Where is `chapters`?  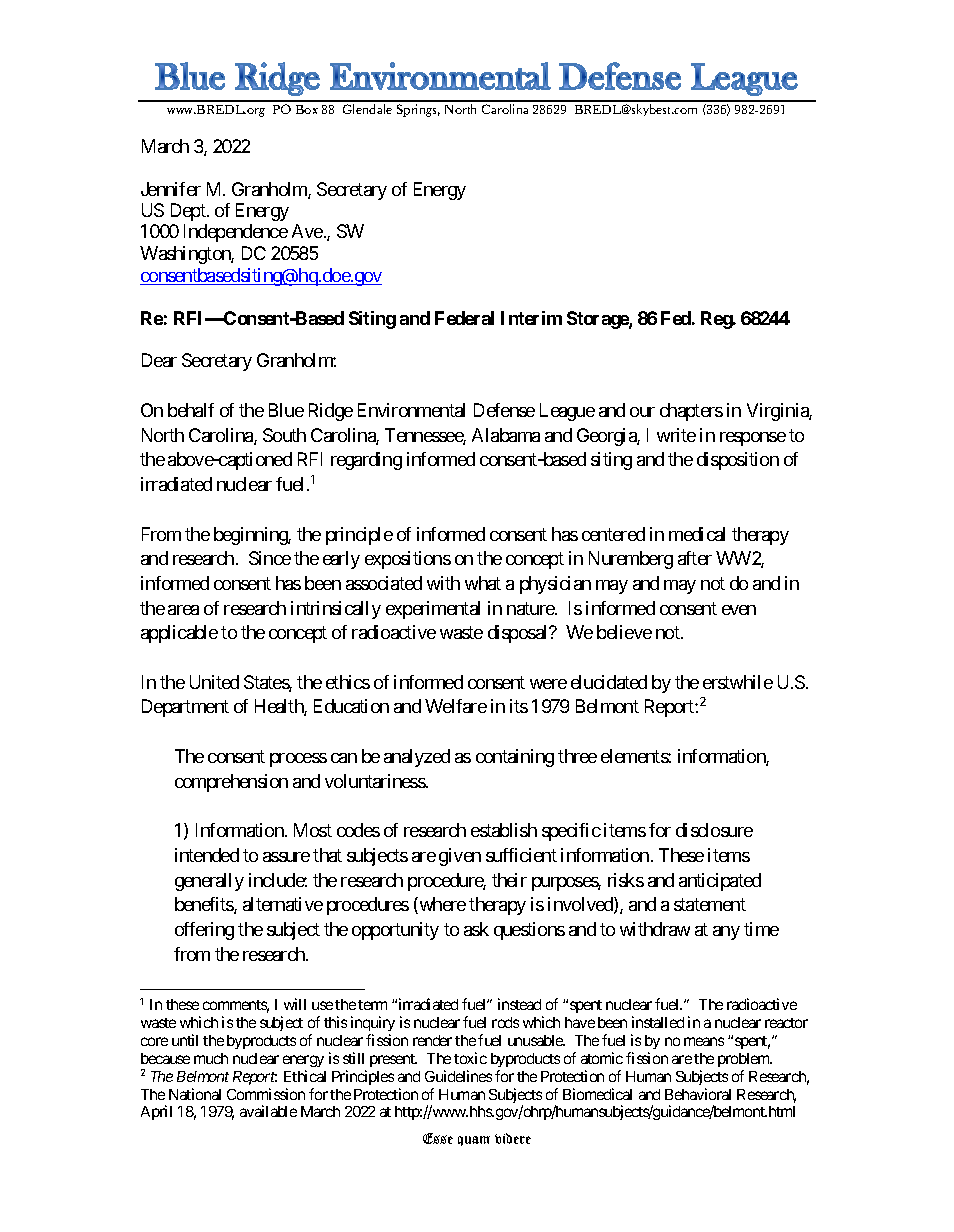 chapters is located at coordinates (691, 412).
